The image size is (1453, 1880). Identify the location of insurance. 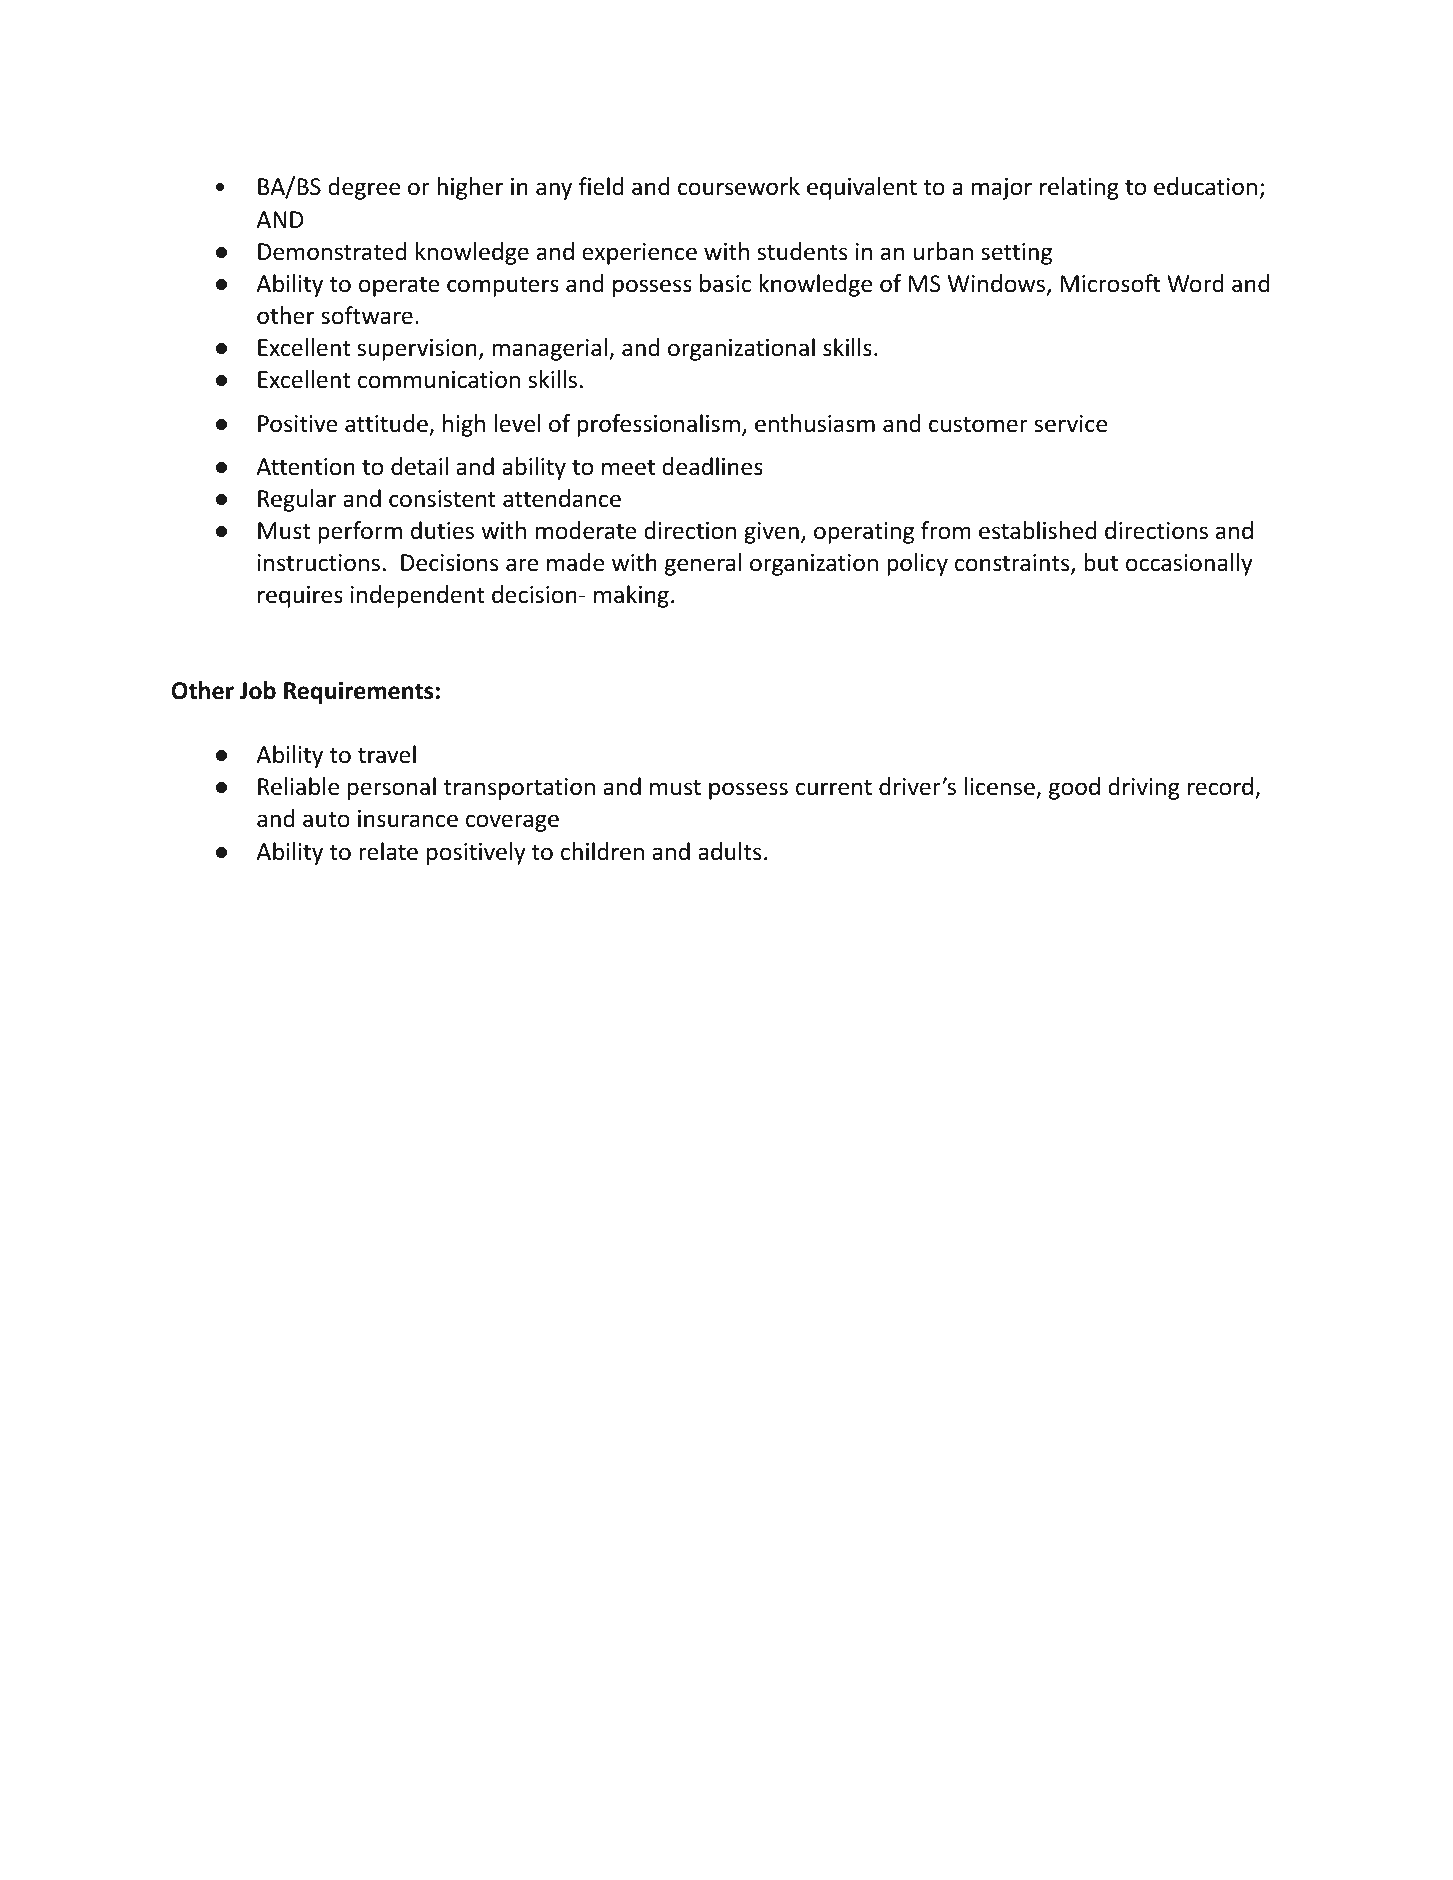
(408, 819).
